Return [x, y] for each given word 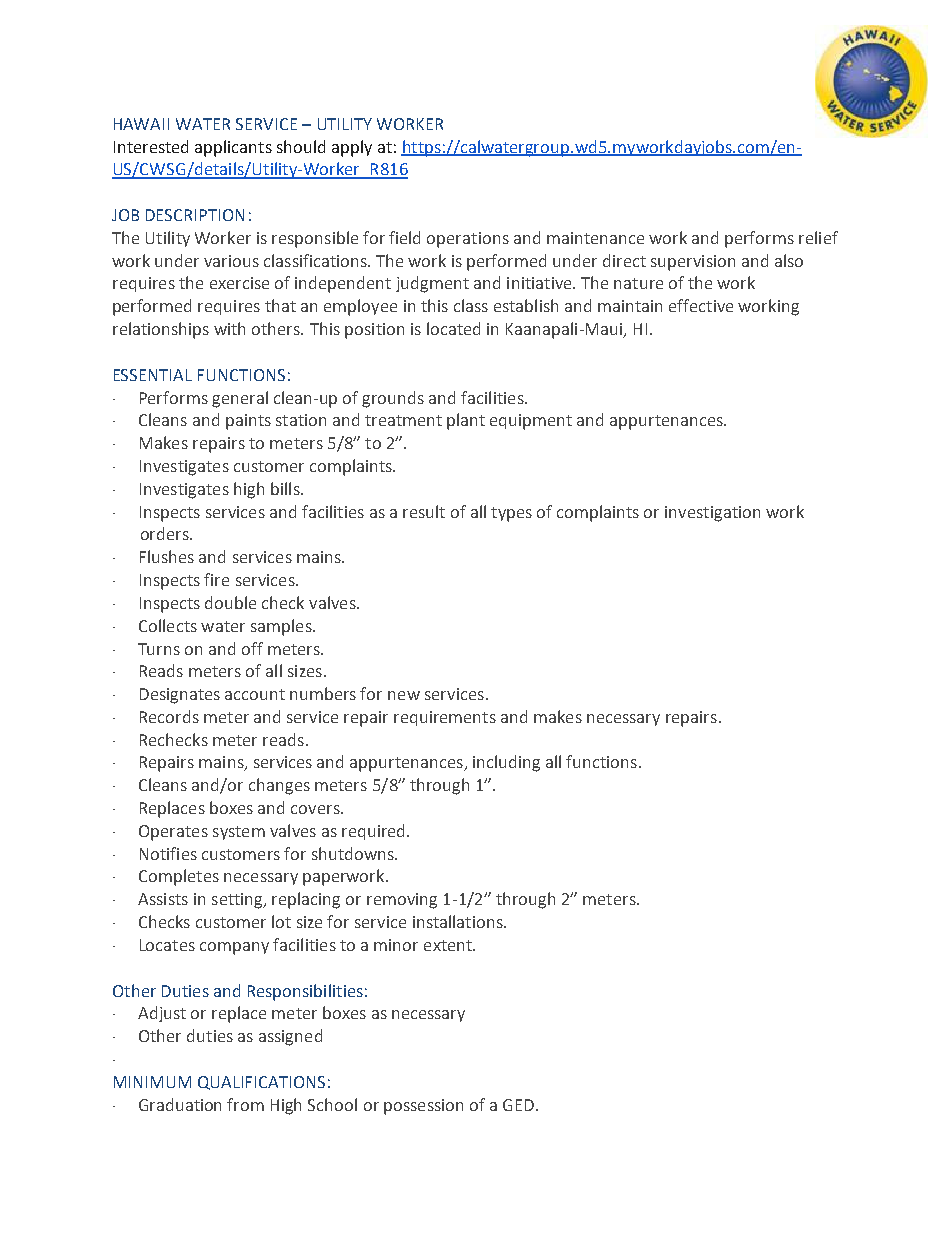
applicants [233, 148]
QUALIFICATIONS [261, 1083]
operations [468, 240]
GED [518, 1105]
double [230, 602]
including [506, 763]
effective [701, 305]
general [240, 399]
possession [423, 1107]
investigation [712, 514]
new [404, 695]
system [239, 833]
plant [466, 421]
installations [459, 921]
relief [818, 237]
